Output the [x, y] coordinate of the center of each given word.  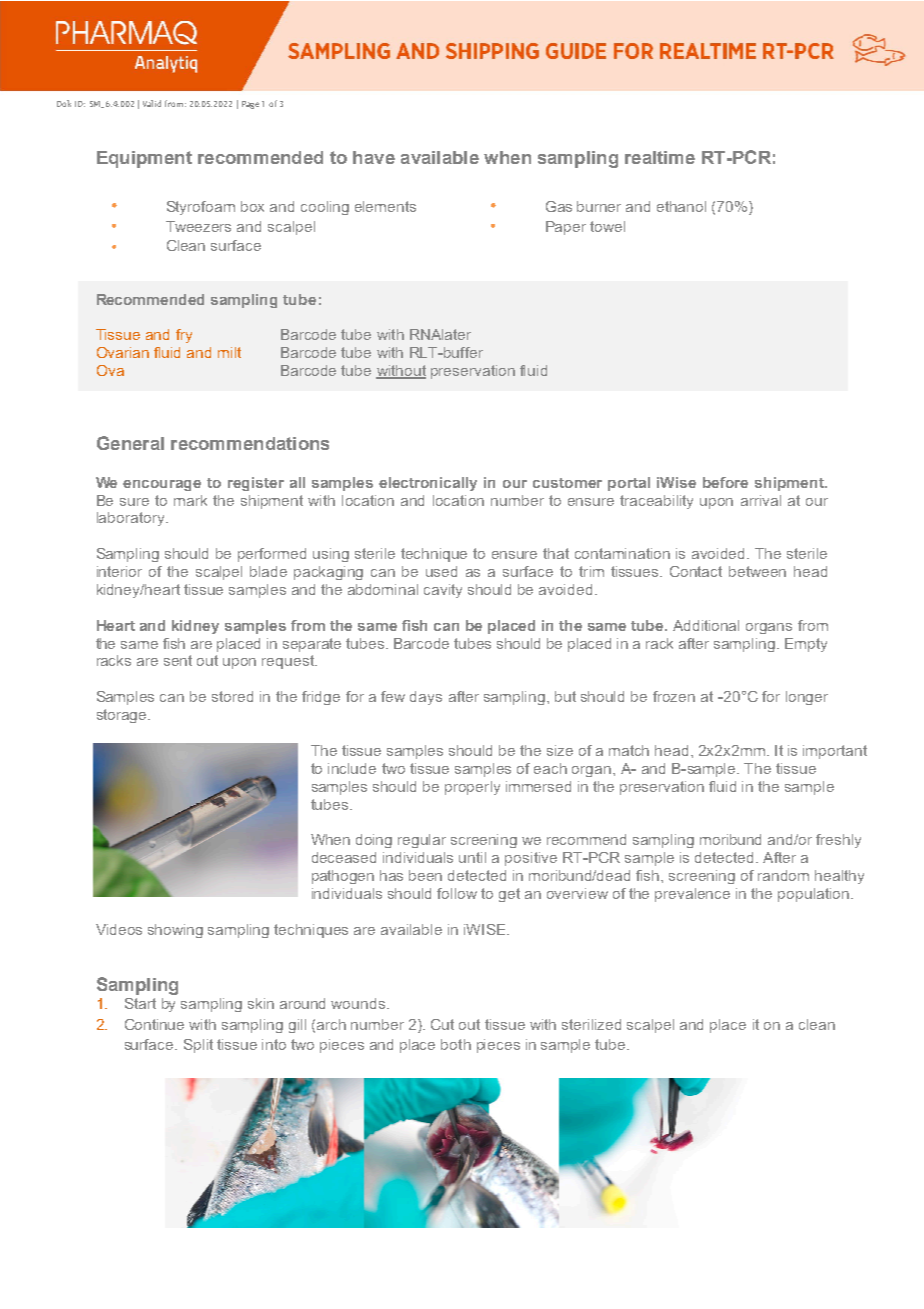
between [757, 571]
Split [198, 1046]
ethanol [681, 206]
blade [268, 571]
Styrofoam [201, 208]
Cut [442, 1024]
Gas [559, 206]
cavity [443, 591]
